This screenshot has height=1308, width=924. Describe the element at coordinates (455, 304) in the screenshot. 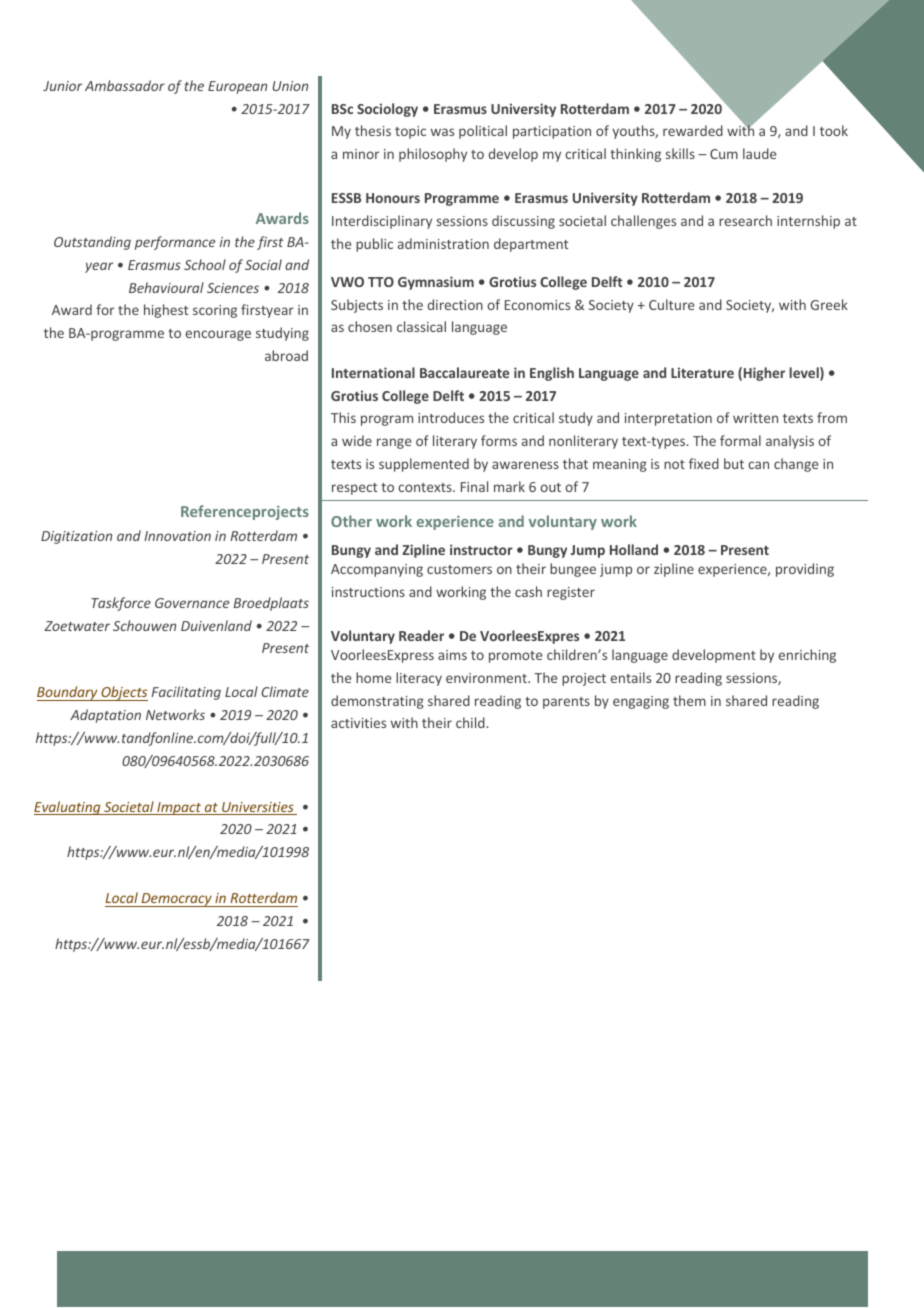

I see `direction` at that location.
